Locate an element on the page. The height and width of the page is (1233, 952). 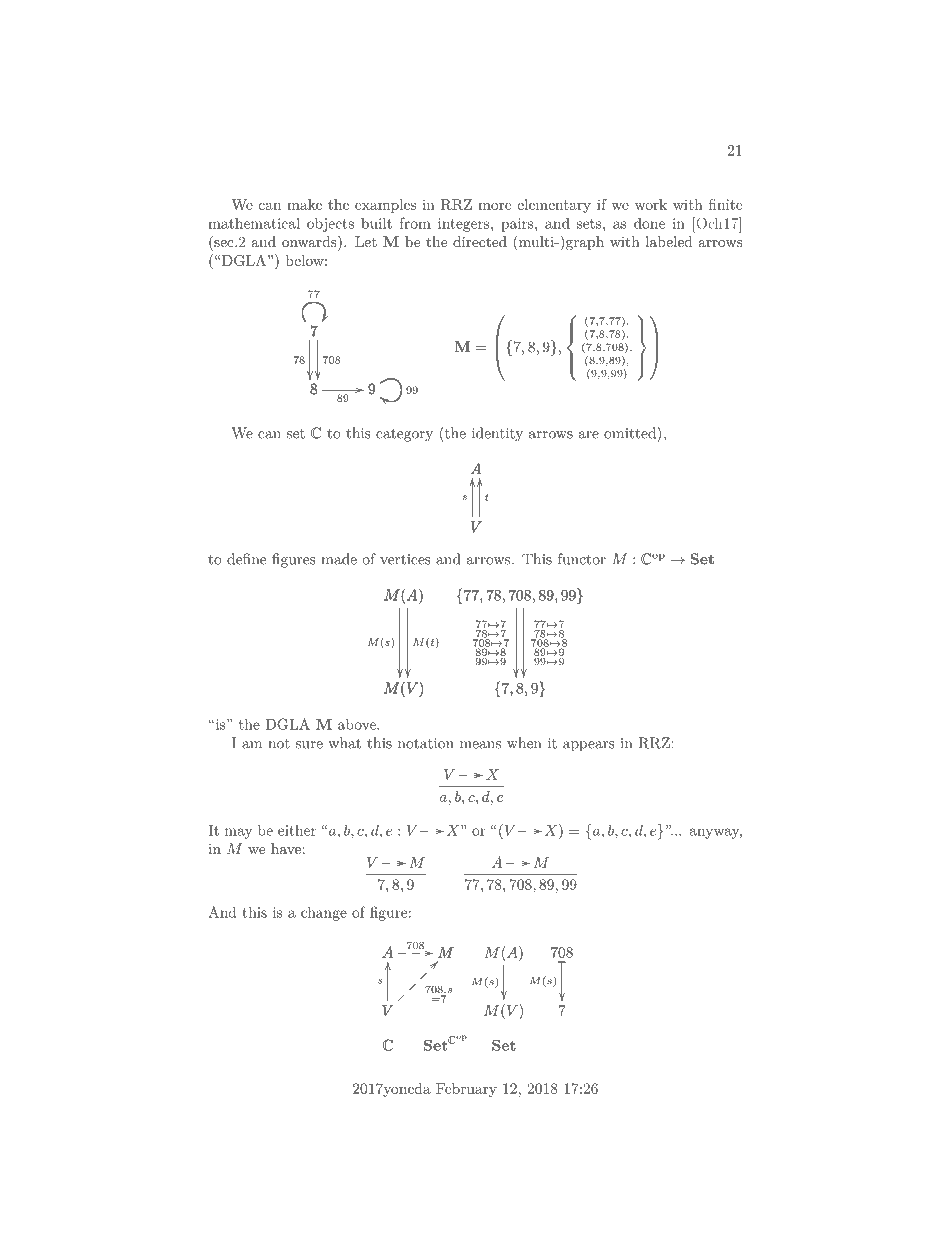
category is located at coordinates (404, 435).
